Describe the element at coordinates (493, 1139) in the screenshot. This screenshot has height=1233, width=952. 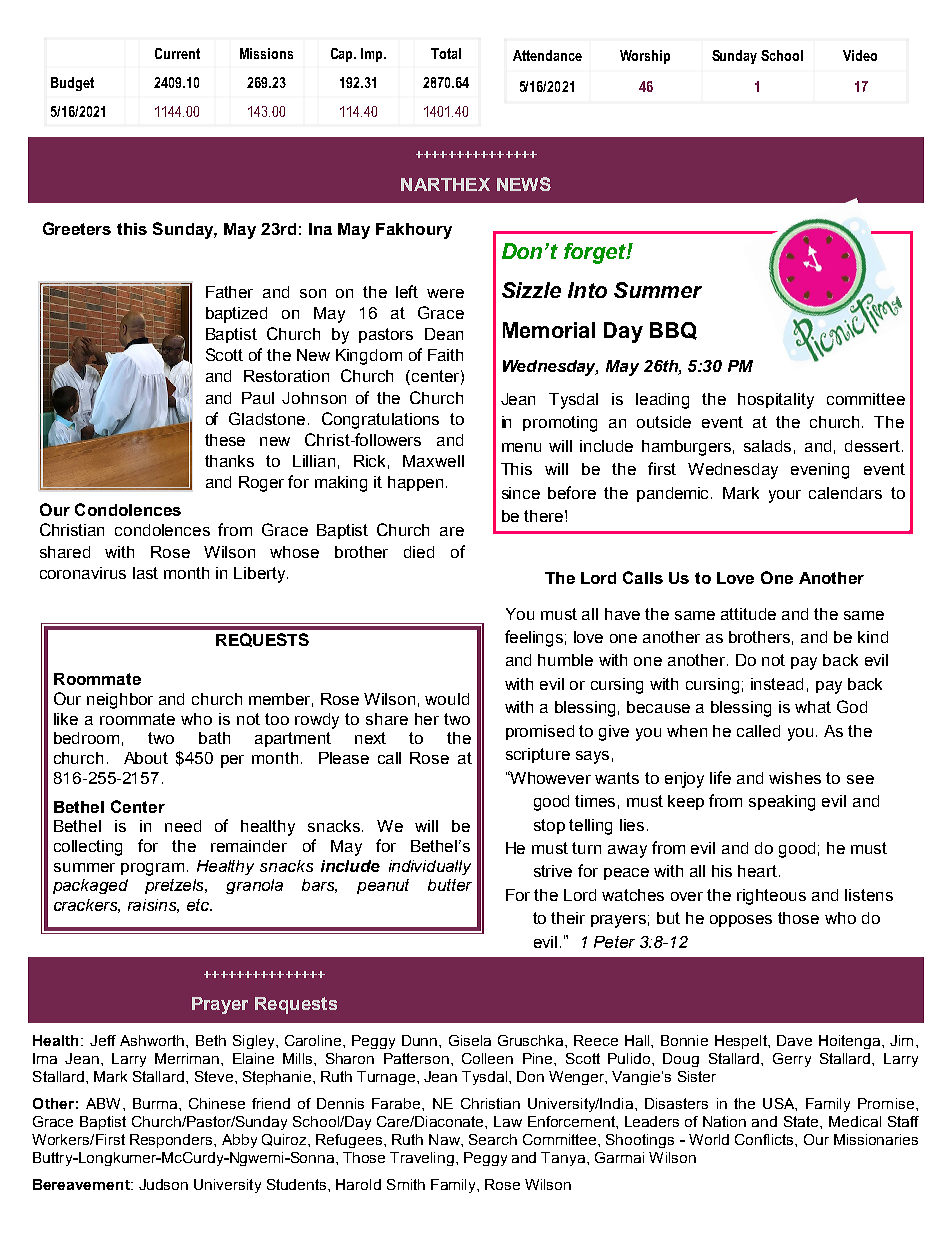
I see `Search` at that location.
